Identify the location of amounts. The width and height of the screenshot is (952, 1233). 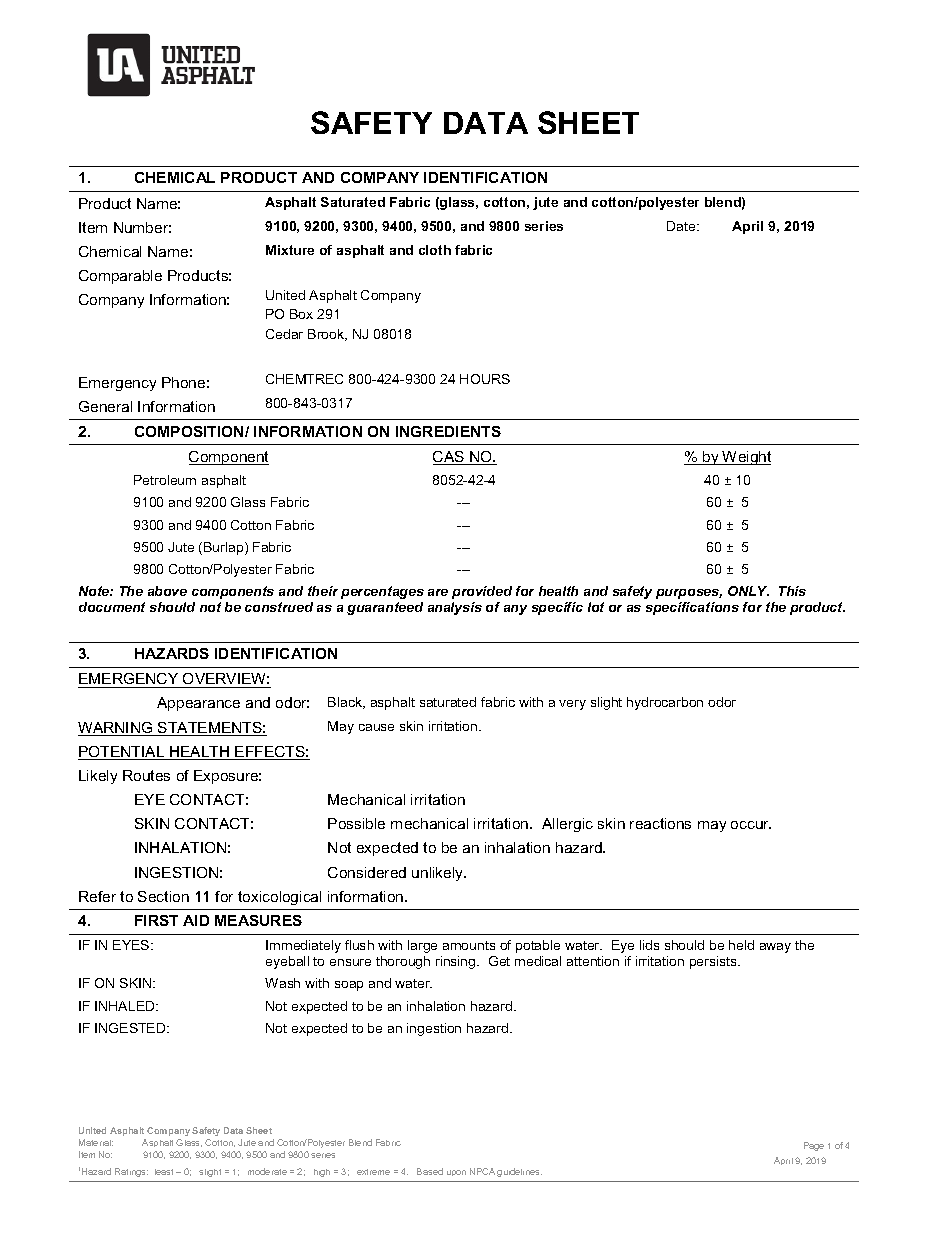
(469, 945).
